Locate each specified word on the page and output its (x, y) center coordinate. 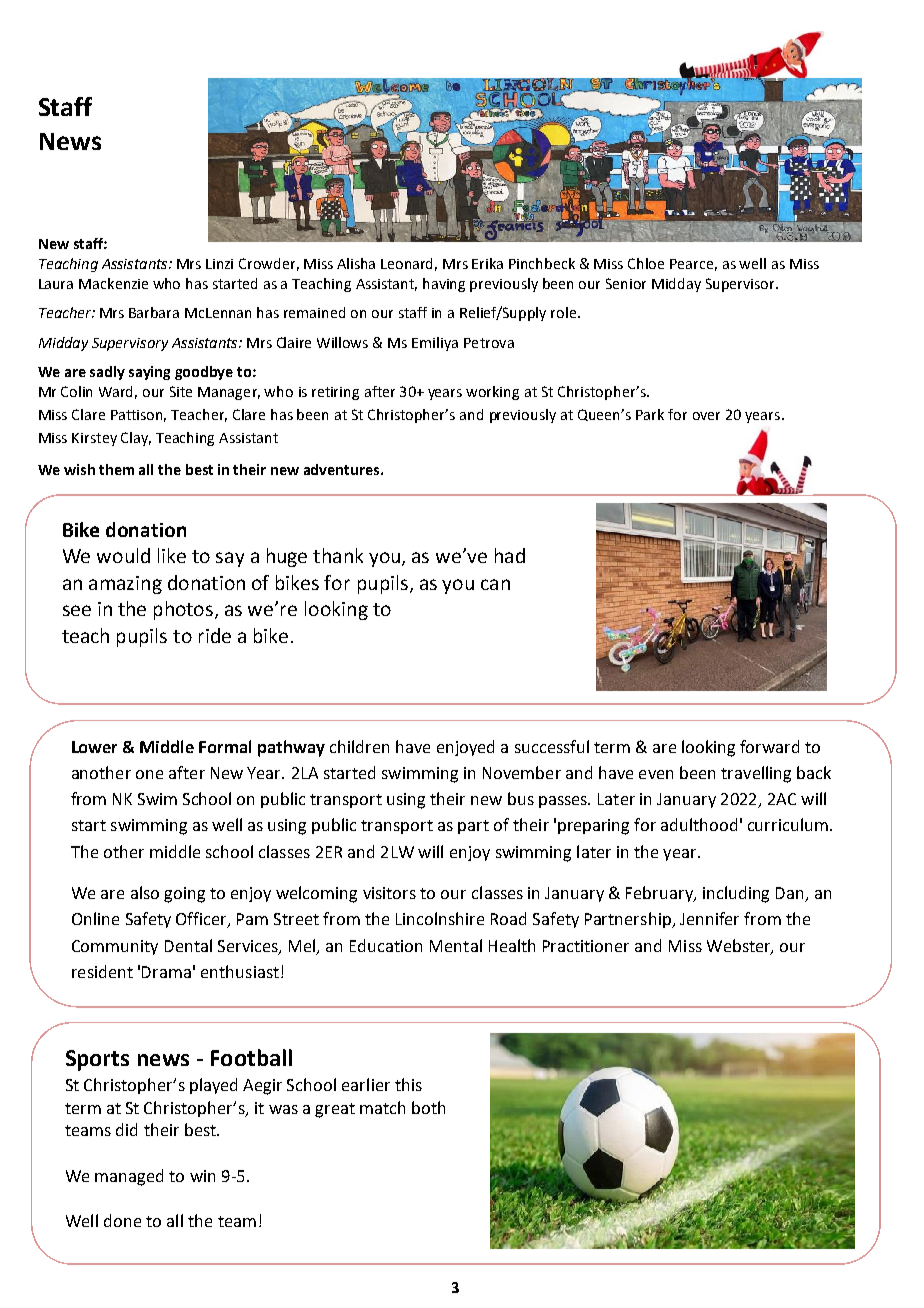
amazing (125, 585)
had (510, 555)
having (444, 285)
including (736, 894)
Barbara (154, 312)
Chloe (646, 263)
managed (129, 1177)
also (145, 892)
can (495, 584)
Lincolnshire (440, 918)
